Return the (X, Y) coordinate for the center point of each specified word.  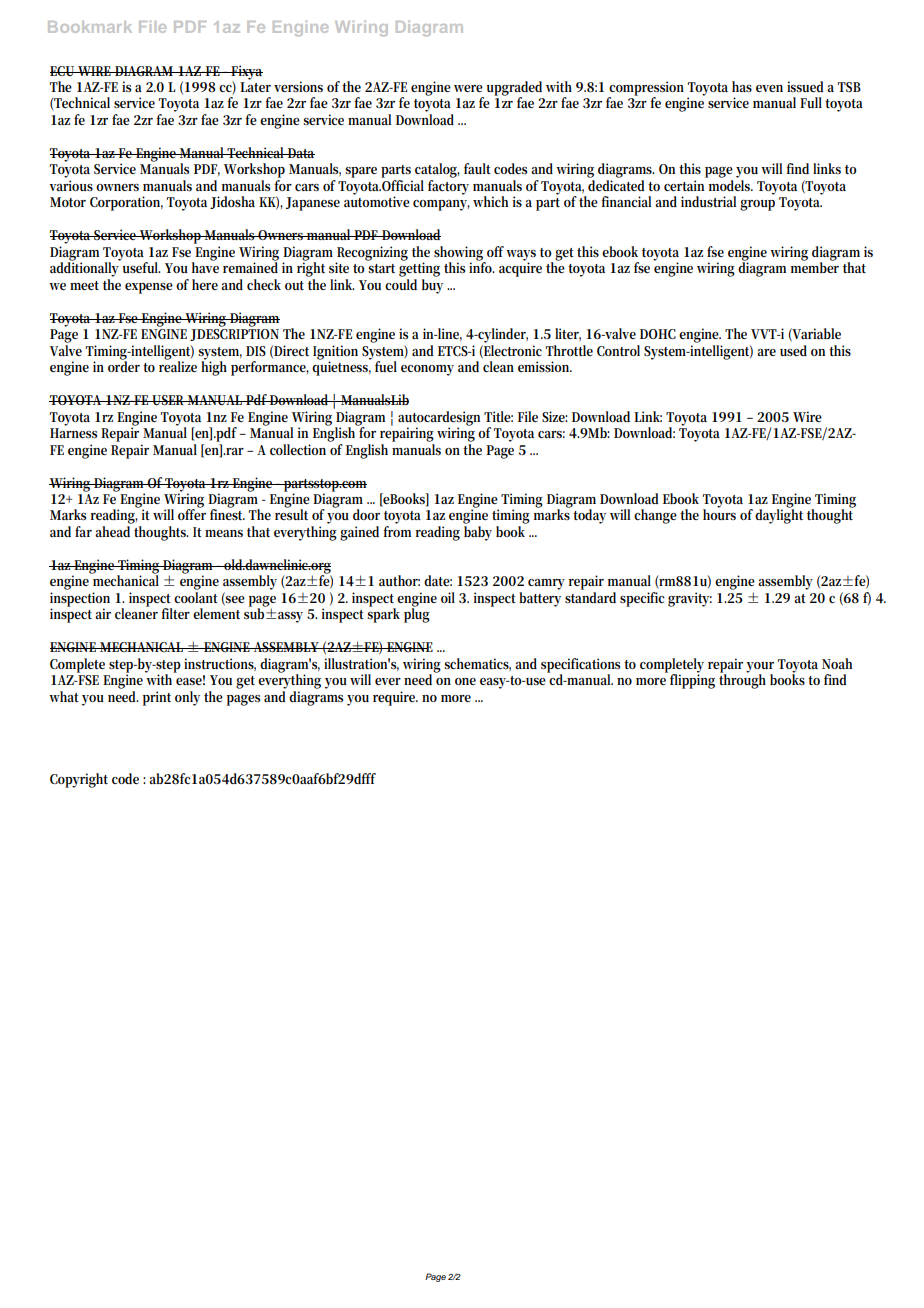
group (757, 205)
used (793, 350)
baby (478, 533)
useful (141, 267)
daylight (779, 515)
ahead (112, 531)
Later (255, 87)
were (468, 88)
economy (427, 370)
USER (169, 400)
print (157, 698)
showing (460, 254)
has (742, 86)
